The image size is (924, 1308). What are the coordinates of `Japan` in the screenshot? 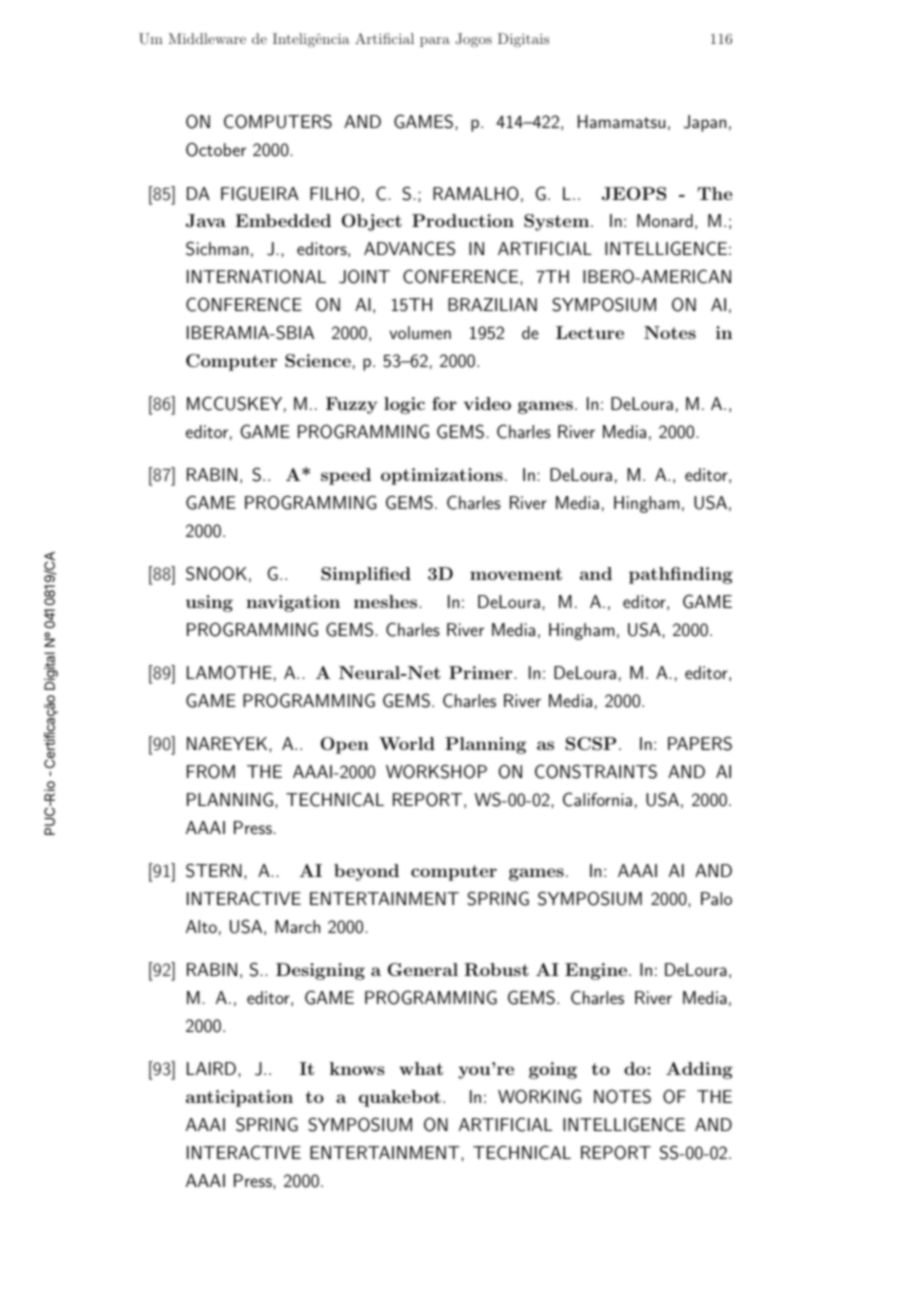 It's located at (705, 123).
